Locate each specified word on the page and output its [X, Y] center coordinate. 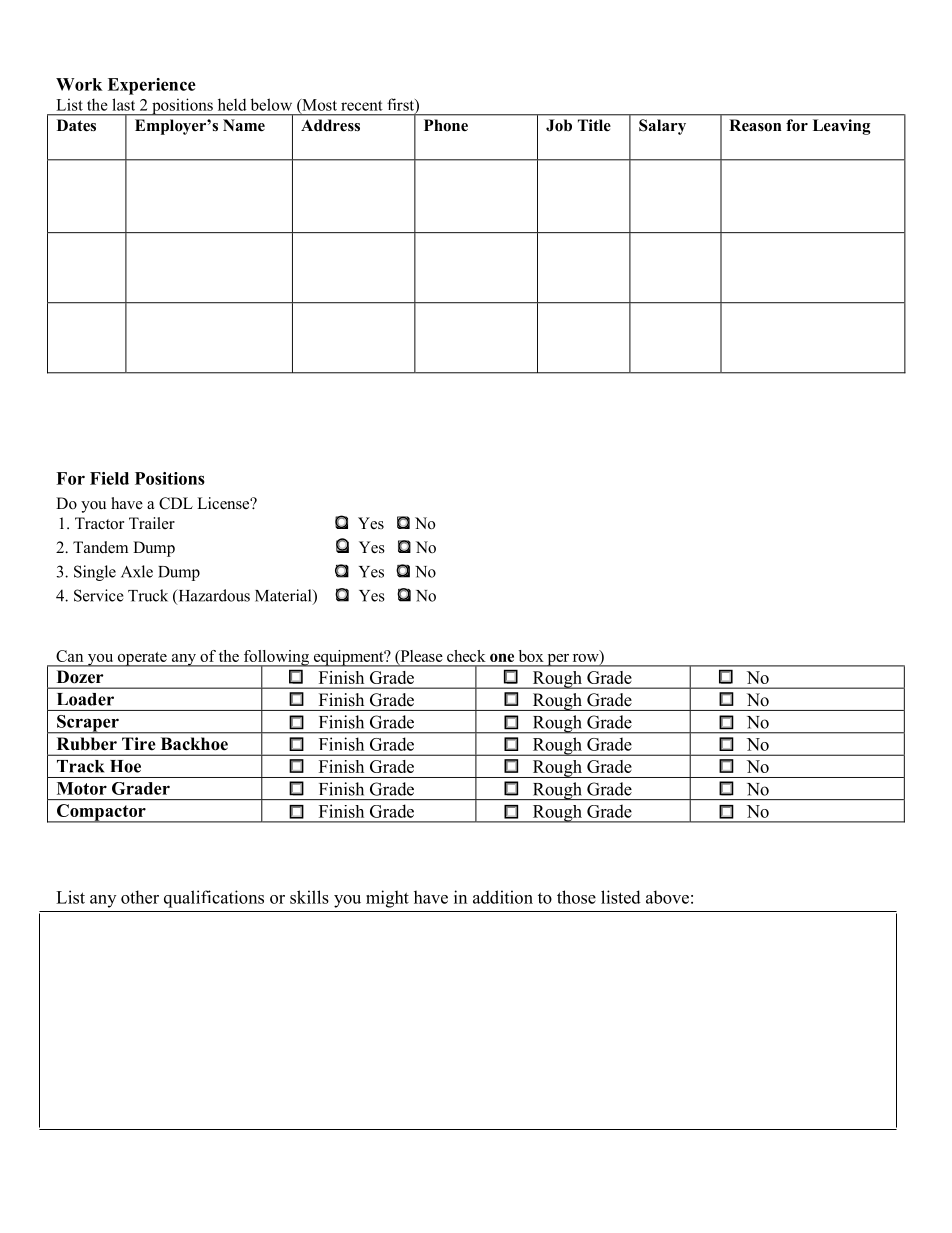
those [576, 897]
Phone [446, 125]
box [531, 656]
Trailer [152, 523]
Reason [755, 125]
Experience [152, 86]
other [140, 897]
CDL [176, 503]
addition [503, 897]
